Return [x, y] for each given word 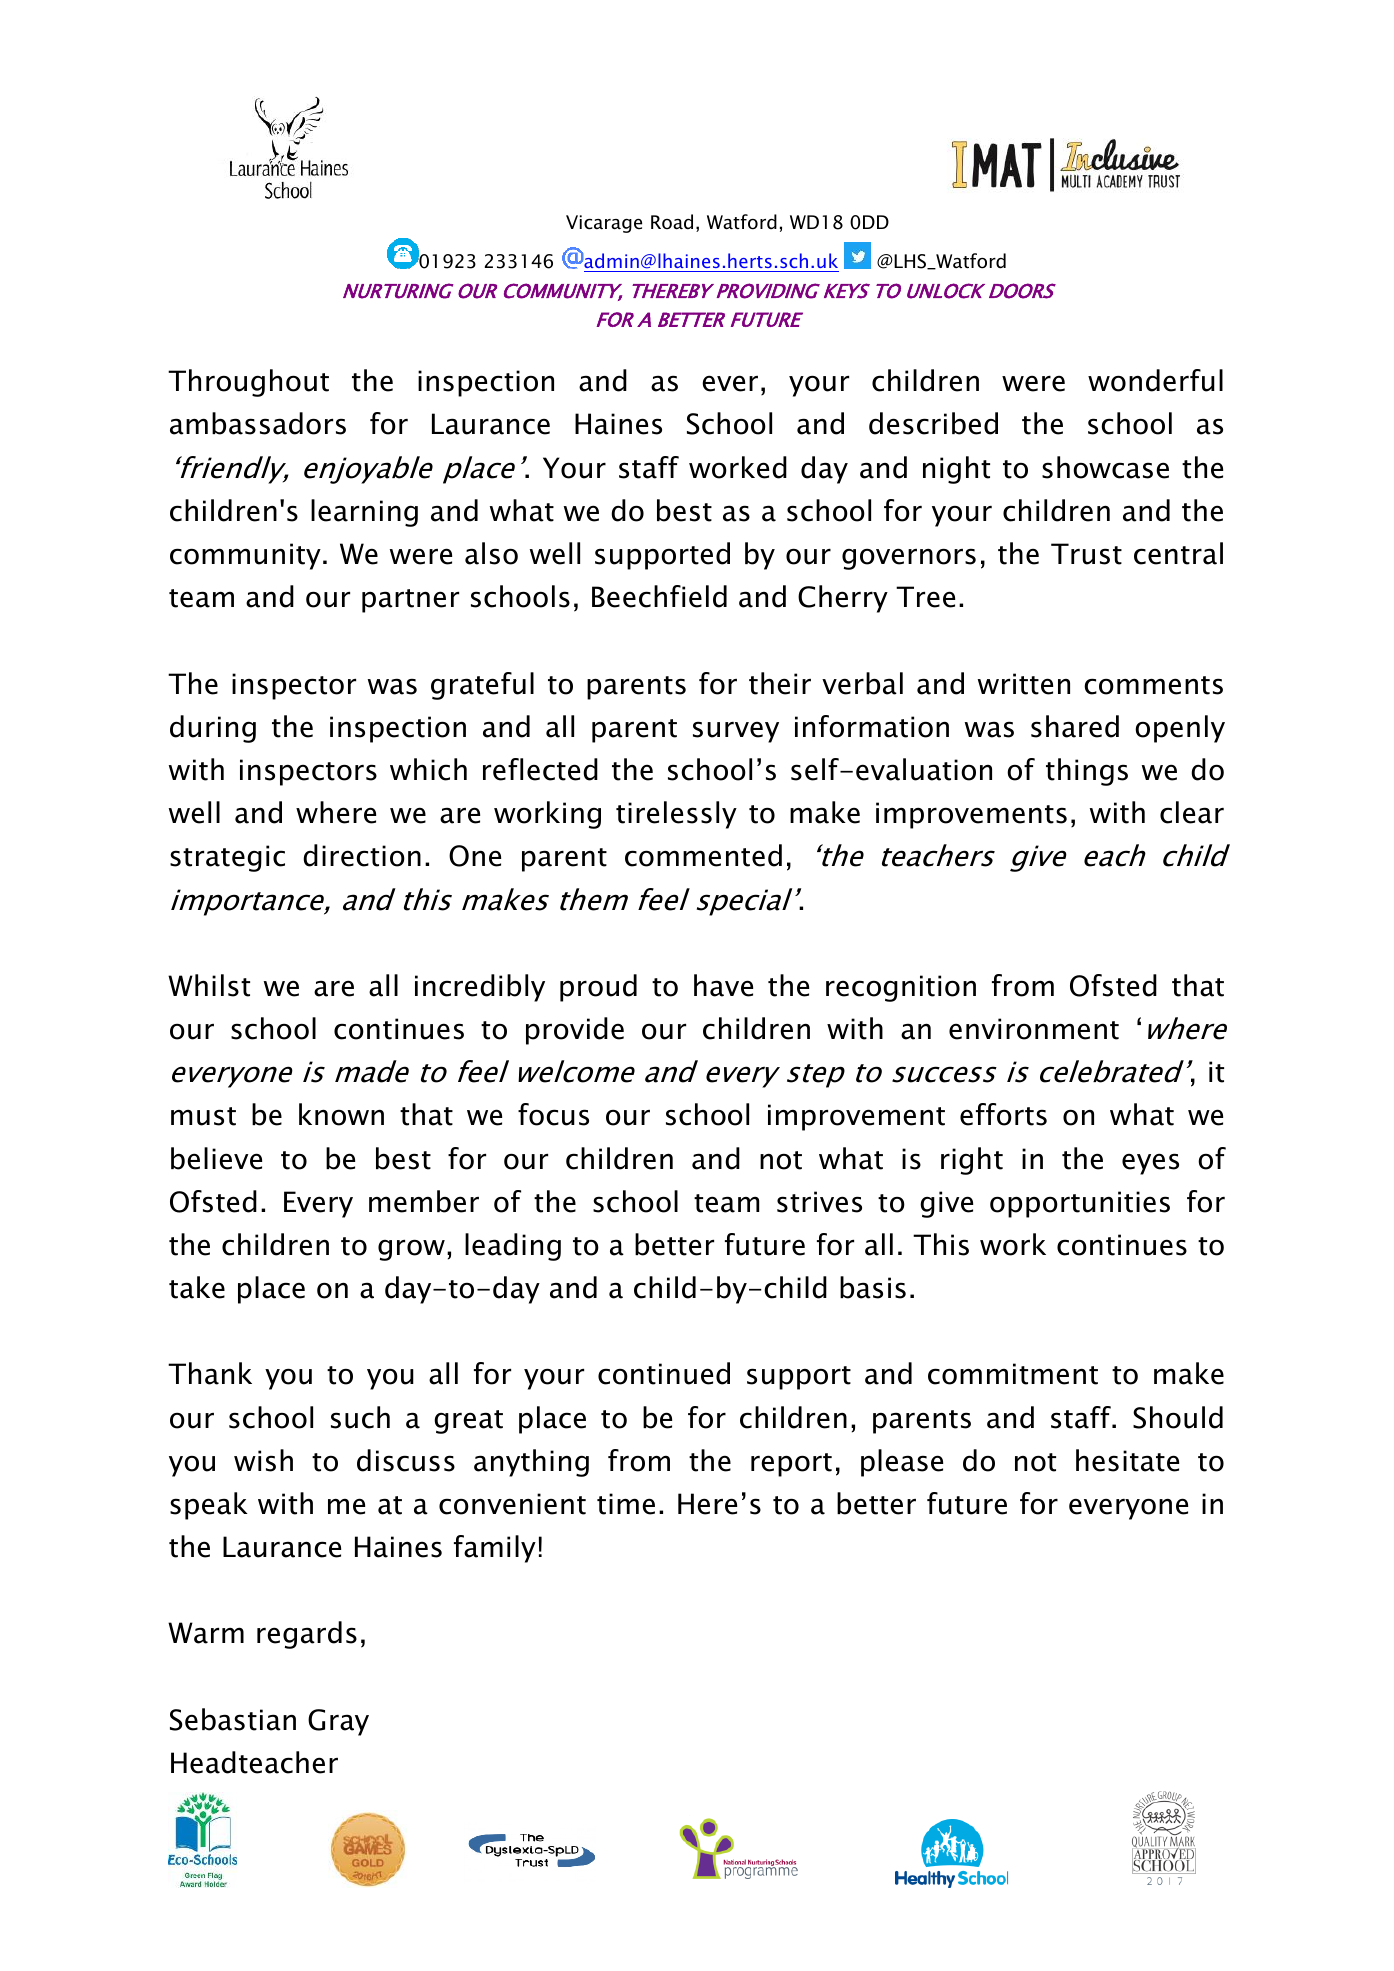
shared [1075, 726]
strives [819, 1202]
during [213, 729]
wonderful [1155, 380]
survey [736, 732]
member [424, 1201]
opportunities [1080, 1204]
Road [672, 222]
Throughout [248, 383]
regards [307, 1635]
